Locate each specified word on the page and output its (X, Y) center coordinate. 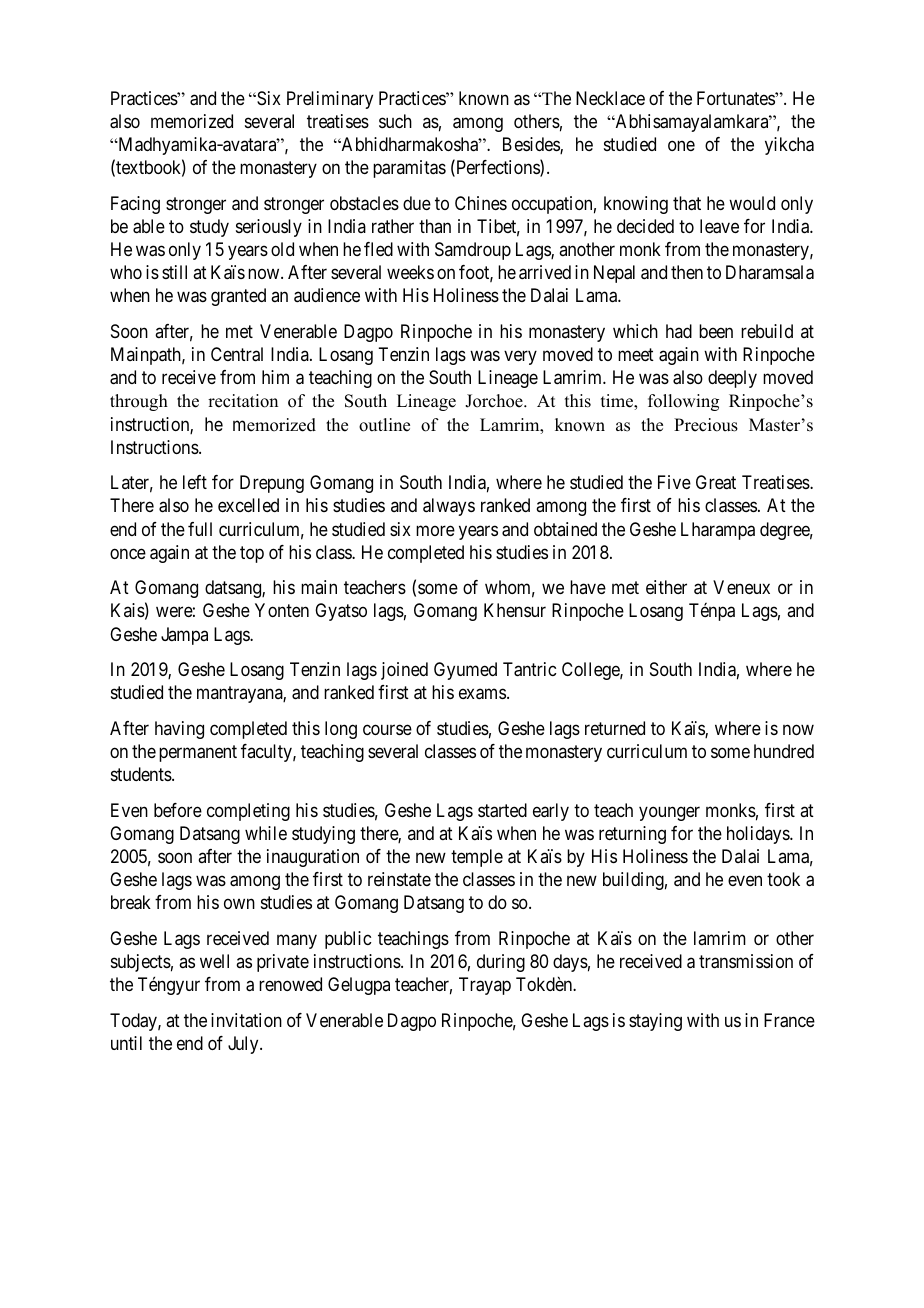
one (681, 146)
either (666, 587)
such (395, 121)
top (252, 554)
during (501, 963)
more (435, 530)
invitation (246, 1020)
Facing (135, 205)
